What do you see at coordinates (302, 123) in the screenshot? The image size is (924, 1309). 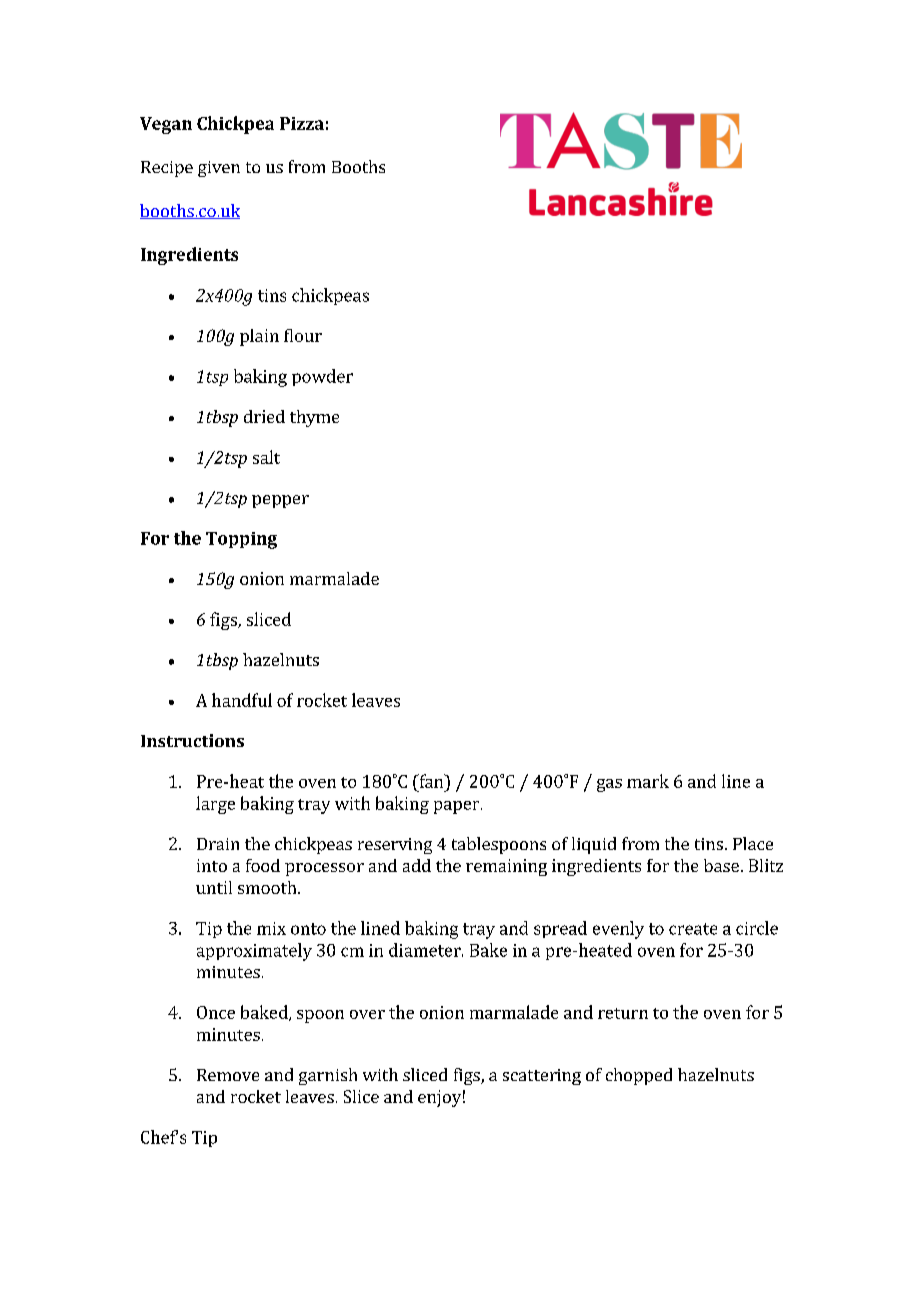 I see `Pizza` at bounding box center [302, 123].
